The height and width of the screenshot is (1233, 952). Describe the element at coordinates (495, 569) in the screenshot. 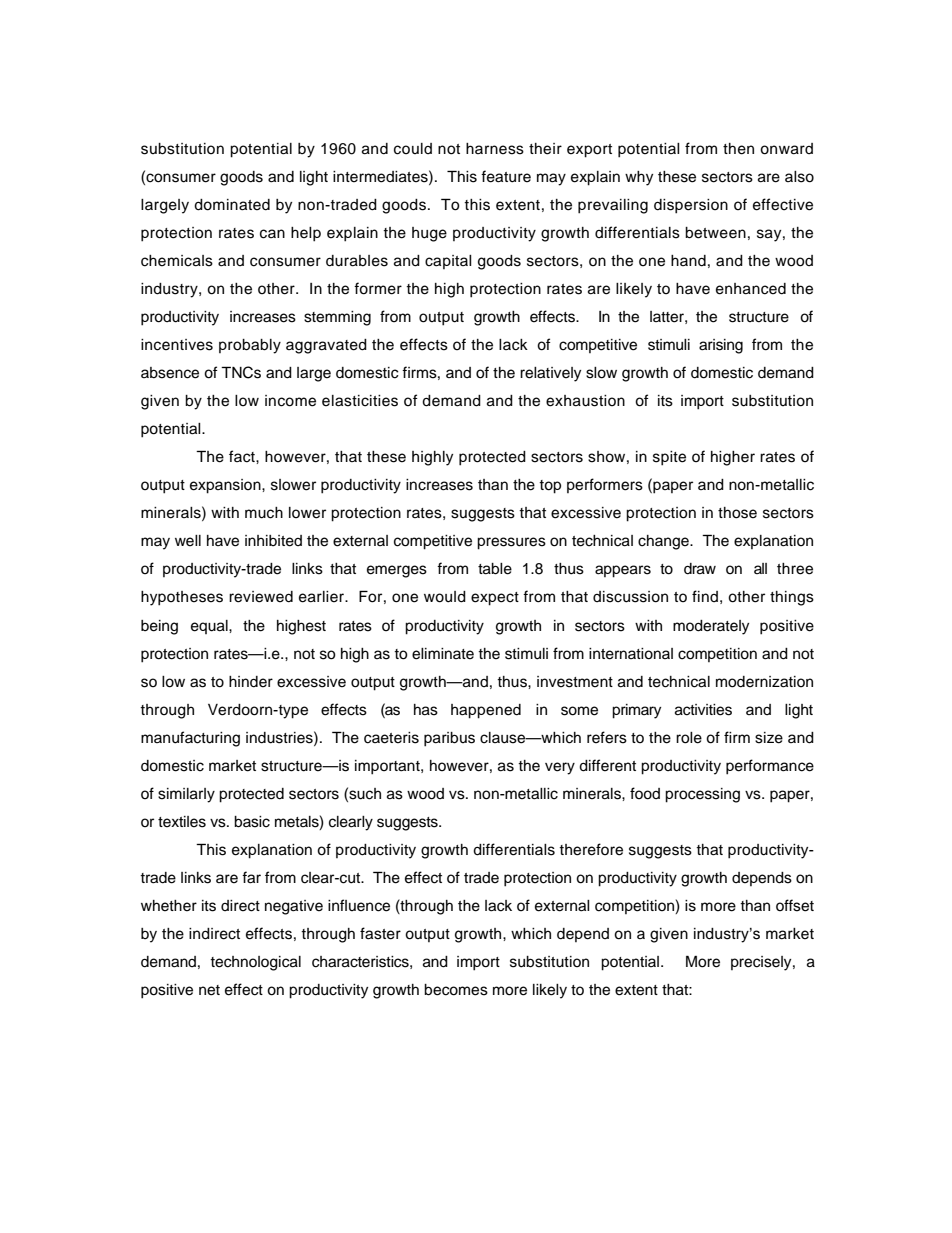

I see `table` at that location.
